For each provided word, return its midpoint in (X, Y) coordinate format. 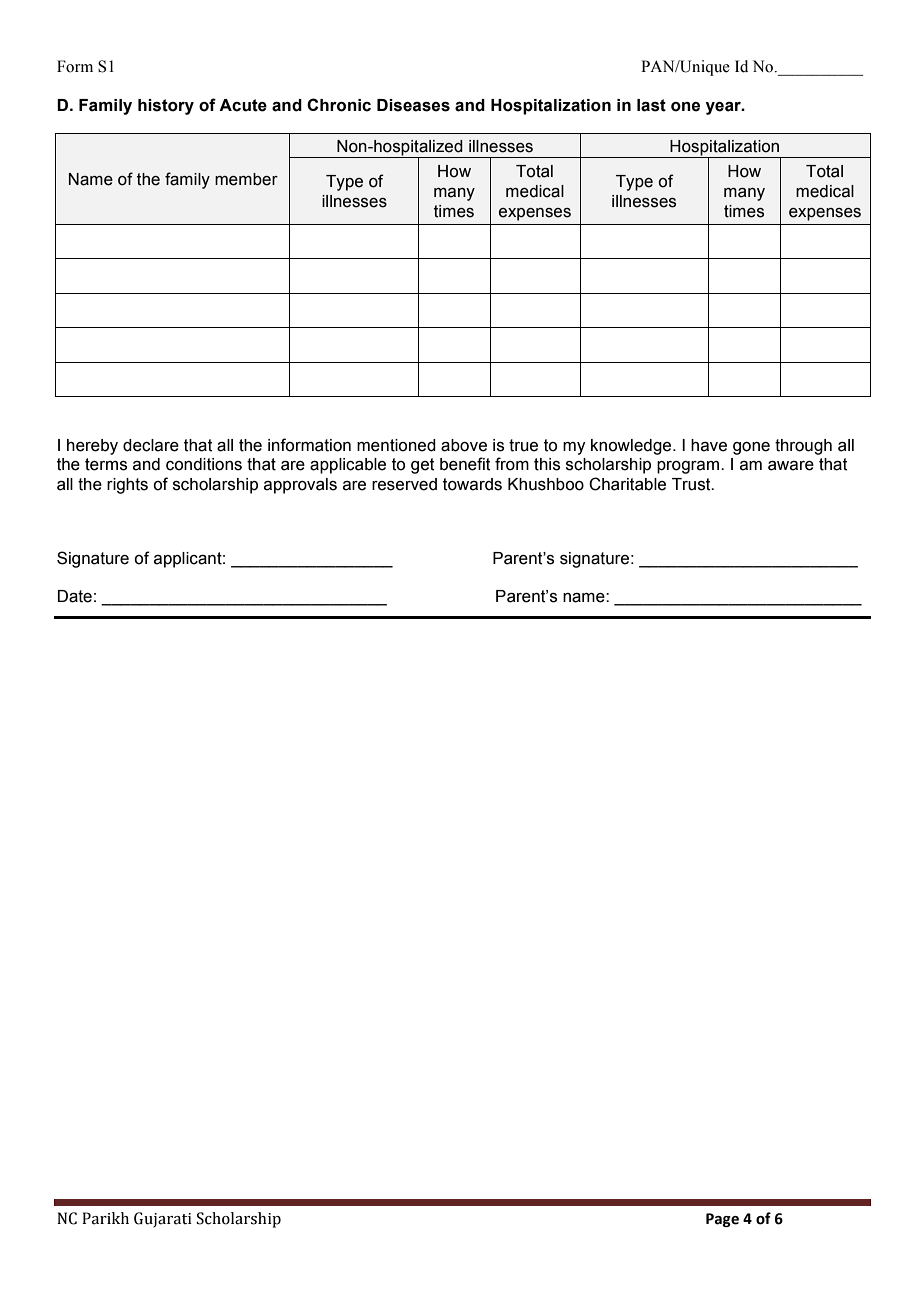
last (651, 105)
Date (75, 596)
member (246, 179)
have (709, 445)
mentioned (396, 445)
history (166, 107)
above (464, 445)
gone (751, 448)
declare (151, 445)
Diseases (413, 105)
